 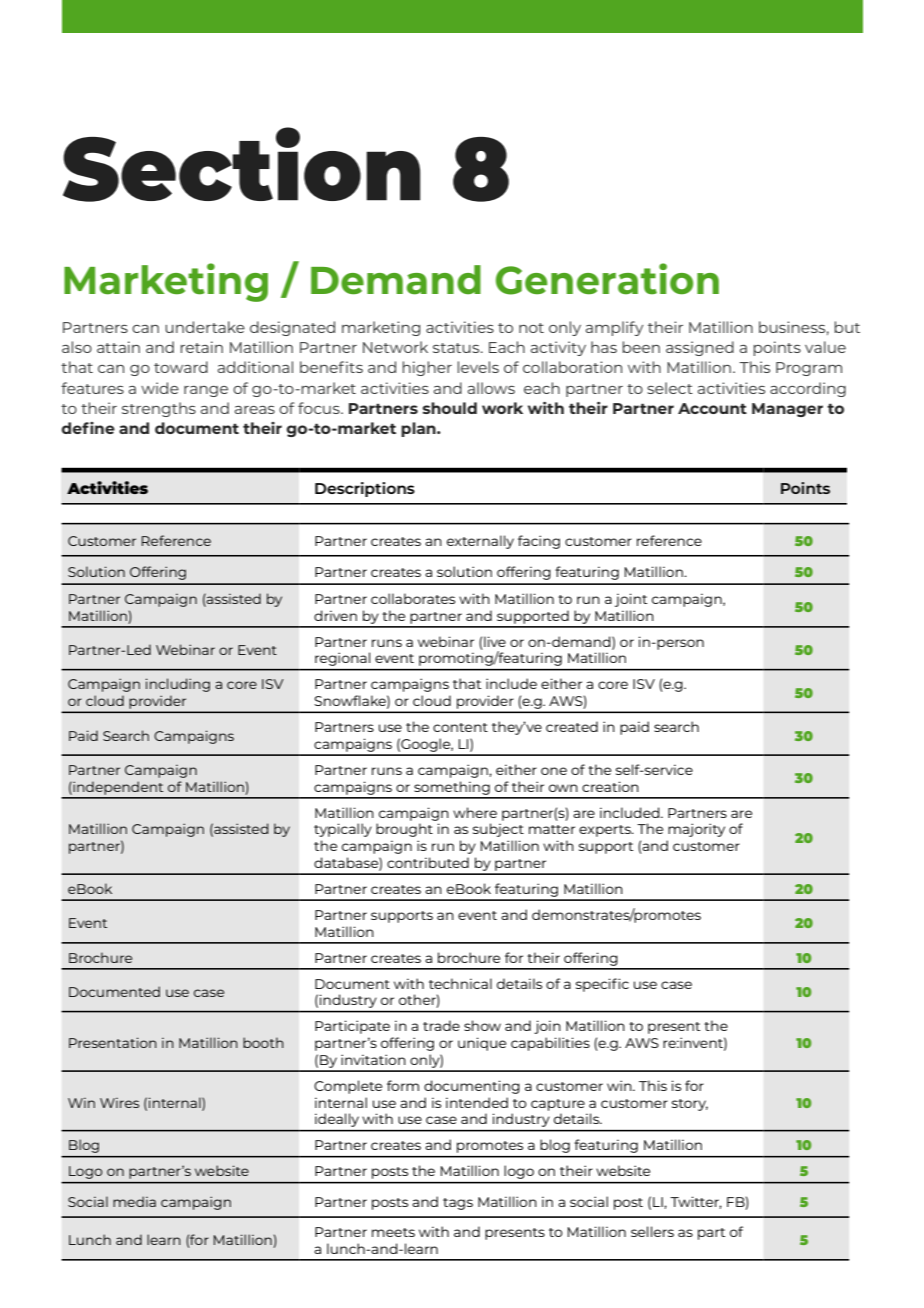 What do you see at coordinates (652, 1231) in the screenshot?
I see `sellers` at bounding box center [652, 1231].
